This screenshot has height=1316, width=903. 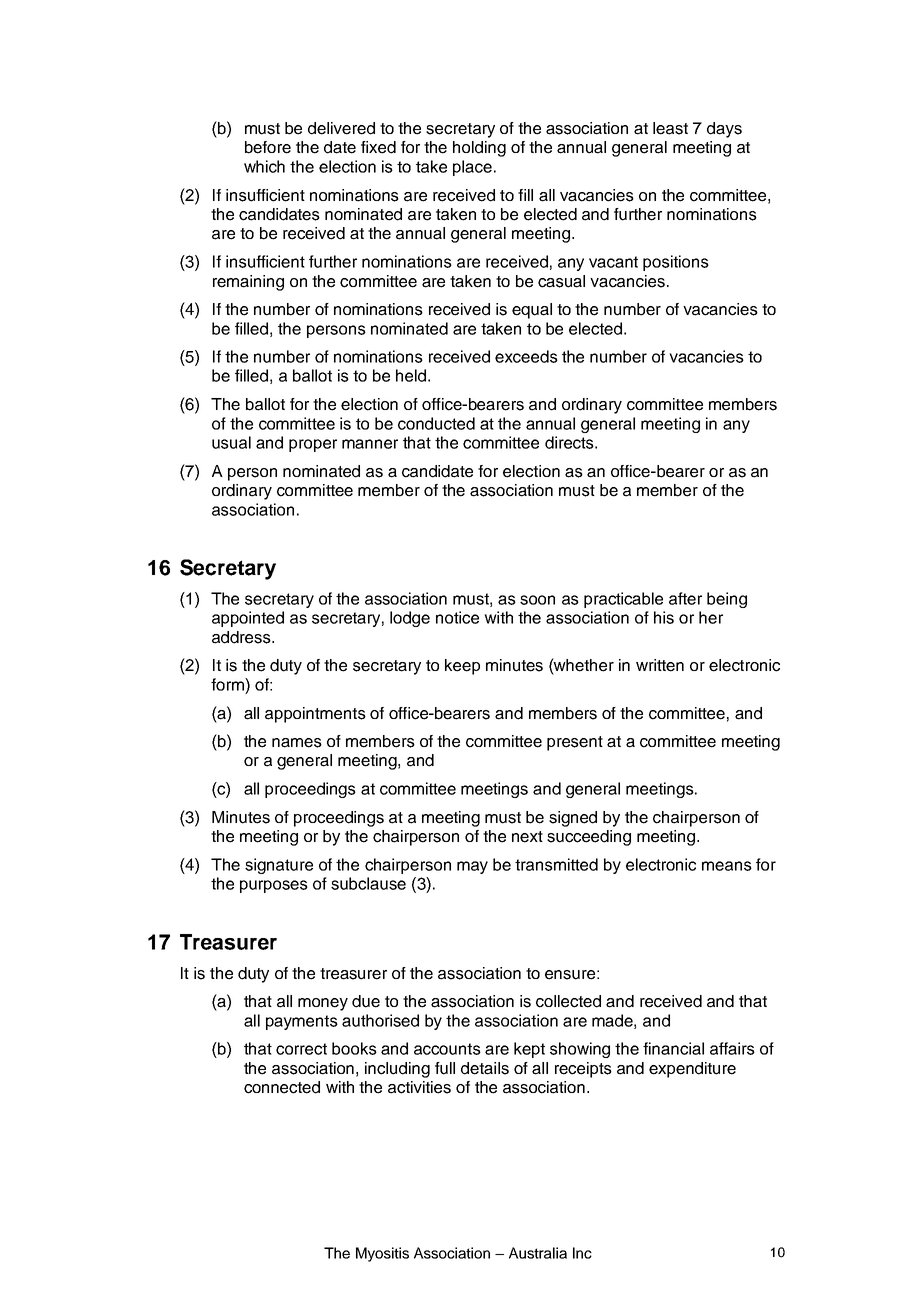 What do you see at coordinates (462, 667) in the screenshot?
I see `keep` at bounding box center [462, 667].
